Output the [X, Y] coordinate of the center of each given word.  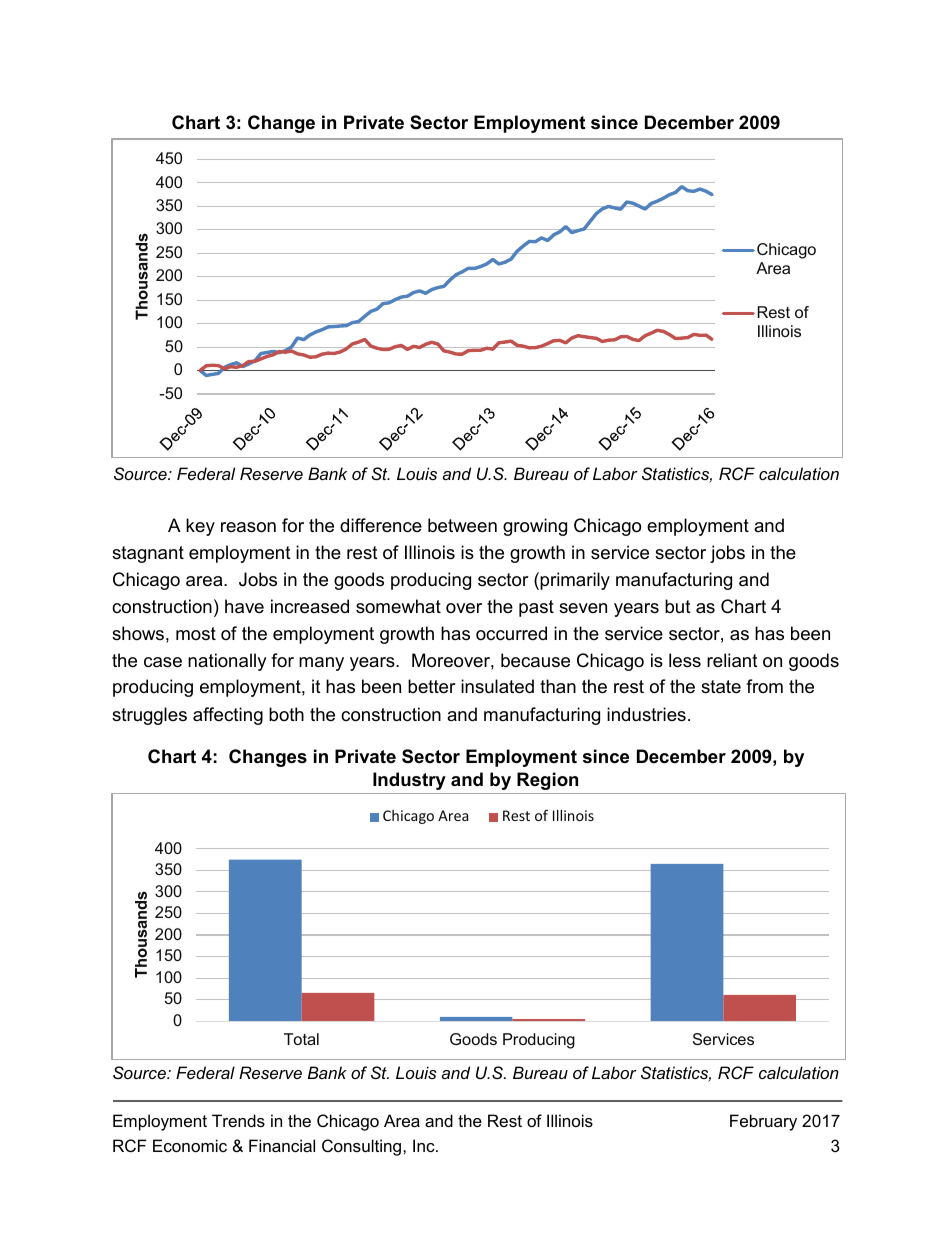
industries [646, 714]
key [200, 527]
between [462, 525]
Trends [238, 1120]
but [678, 606]
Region [547, 781]
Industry [409, 781]
